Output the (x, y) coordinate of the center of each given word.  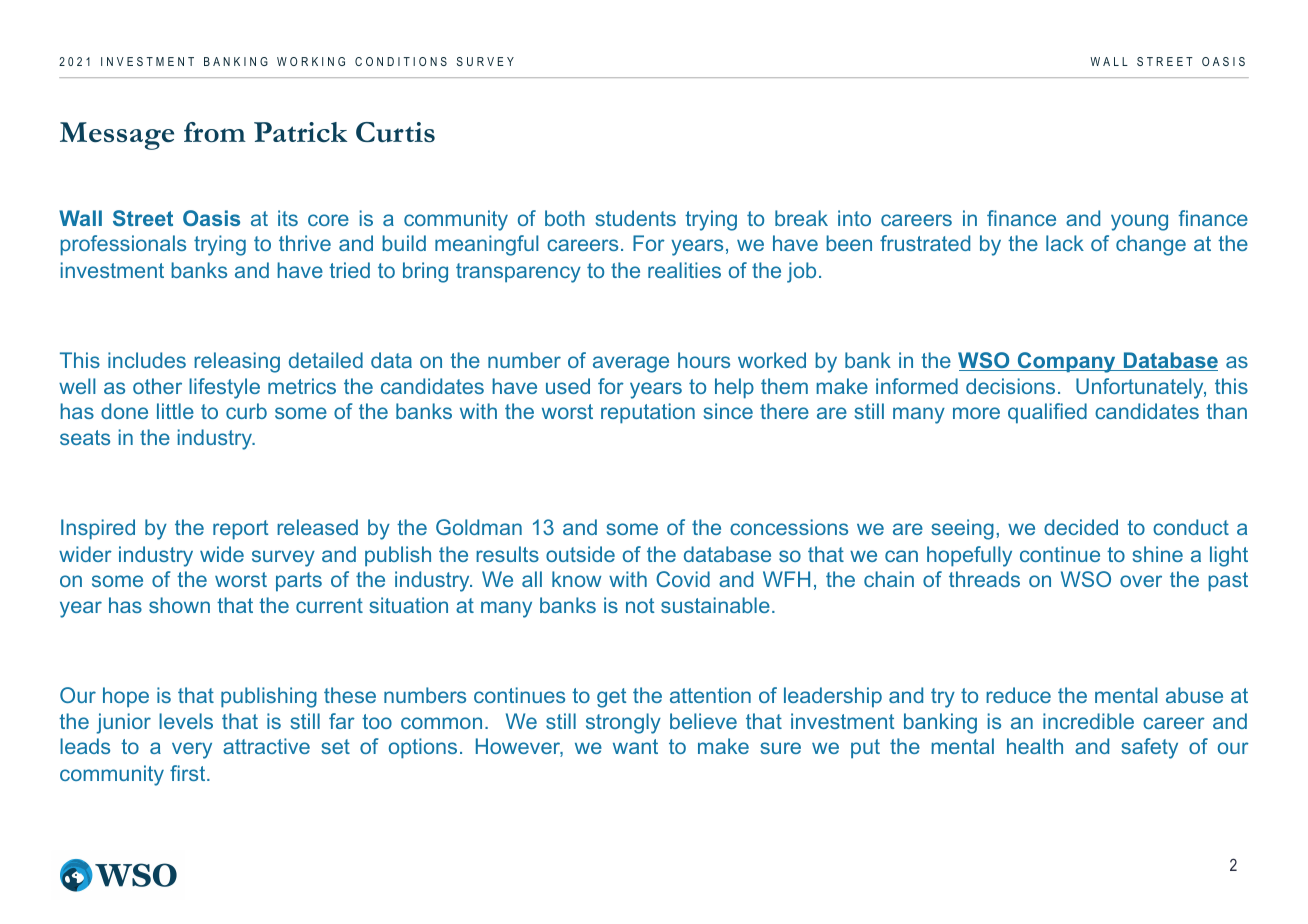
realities (684, 270)
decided (1081, 527)
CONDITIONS (401, 61)
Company (1066, 362)
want (635, 746)
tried (349, 270)
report (241, 530)
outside (580, 554)
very (192, 750)
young (1139, 222)
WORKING (311, 61)
